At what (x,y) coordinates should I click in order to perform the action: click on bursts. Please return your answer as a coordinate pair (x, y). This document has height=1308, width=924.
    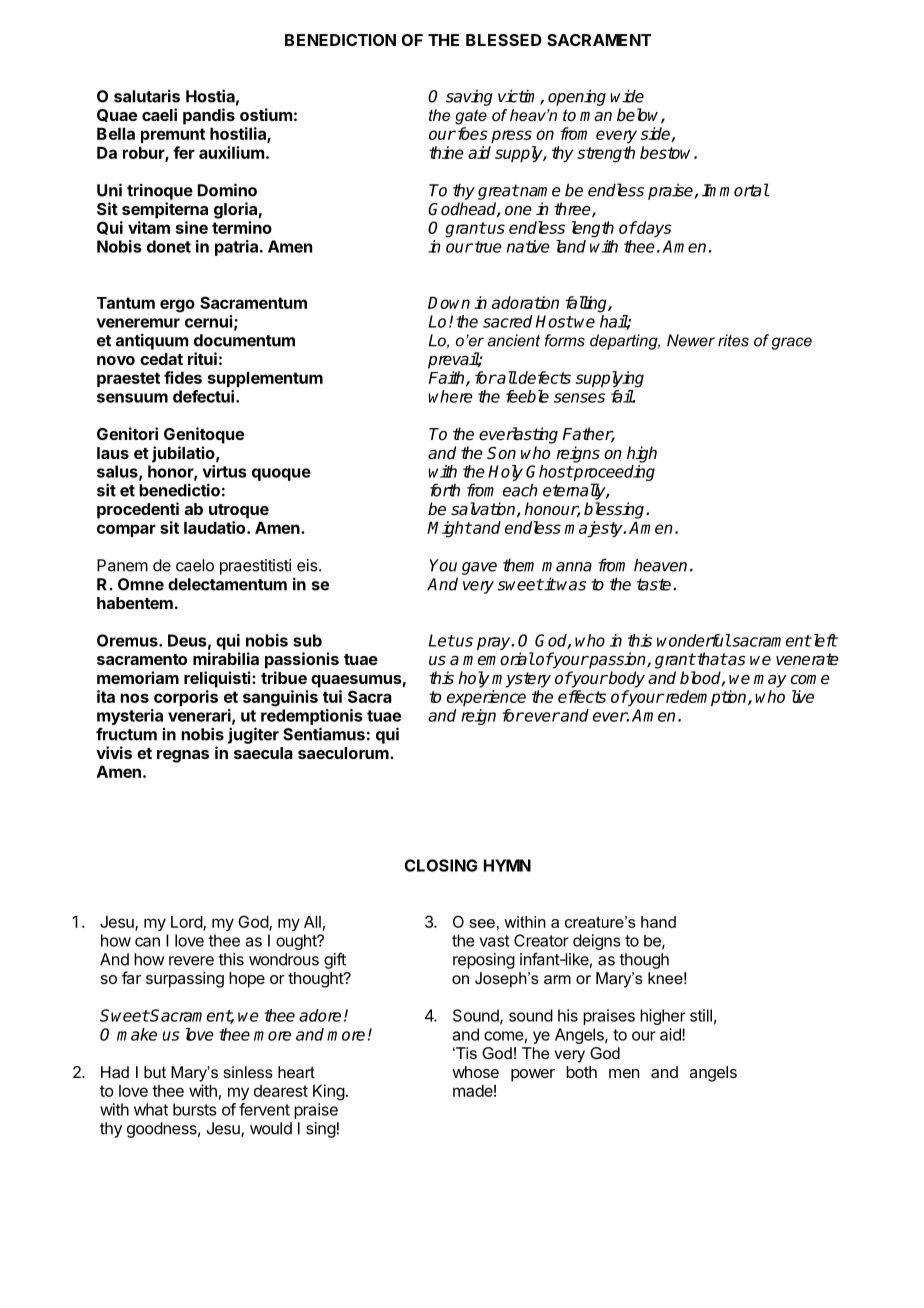
    Looking at the image, I should click on (195, 1109).
